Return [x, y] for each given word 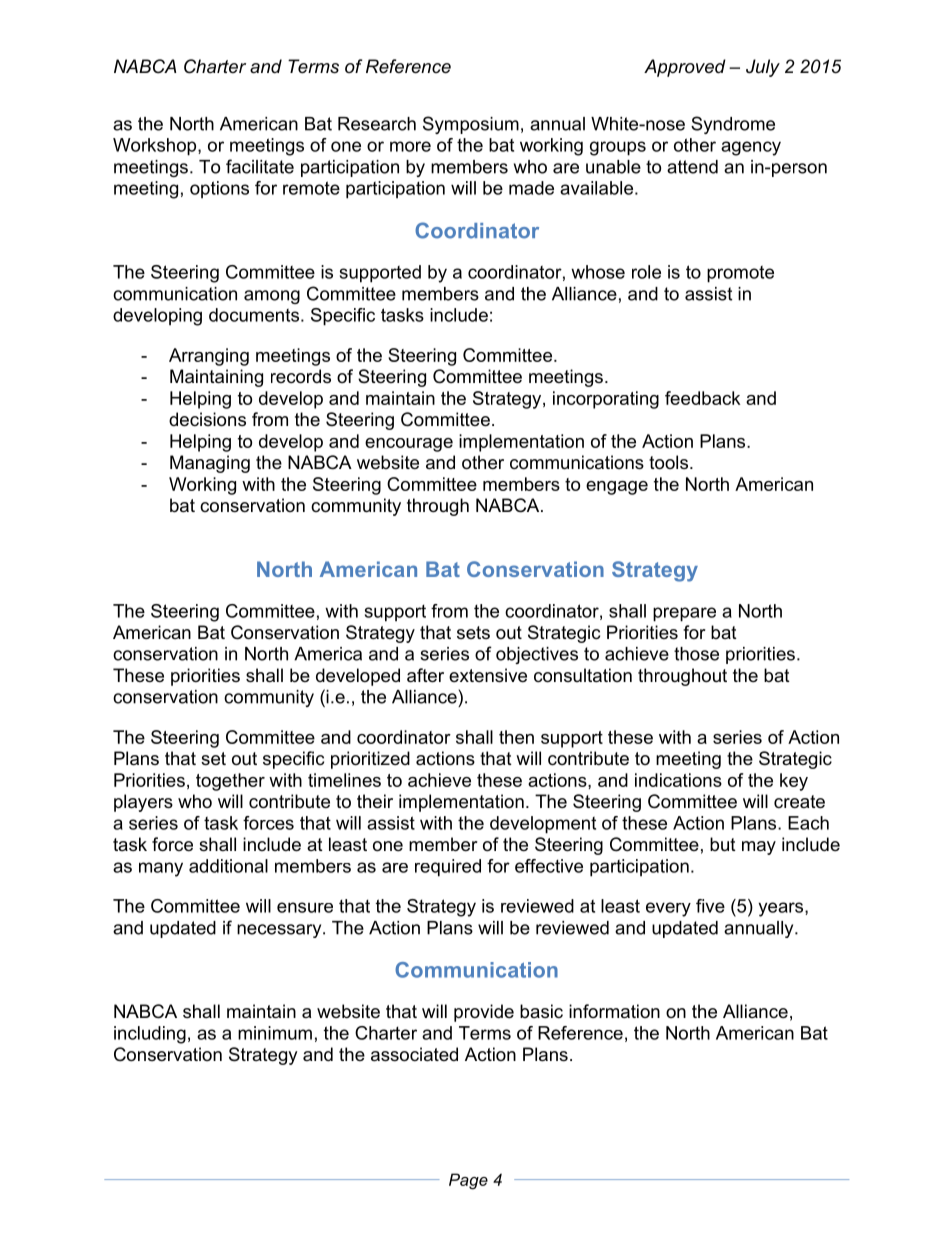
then [516, 737]
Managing [210, 464]
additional [228, 866]
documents [254, 315]
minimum [275, 1033]
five [710, 906]
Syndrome [733, 125]
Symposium [471, 125]
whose [598, 272]
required [448, 868]
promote [740, 274]
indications [678, 780]
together [230, 782]
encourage [409, 445]
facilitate [260, 166]
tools [670, 462]
